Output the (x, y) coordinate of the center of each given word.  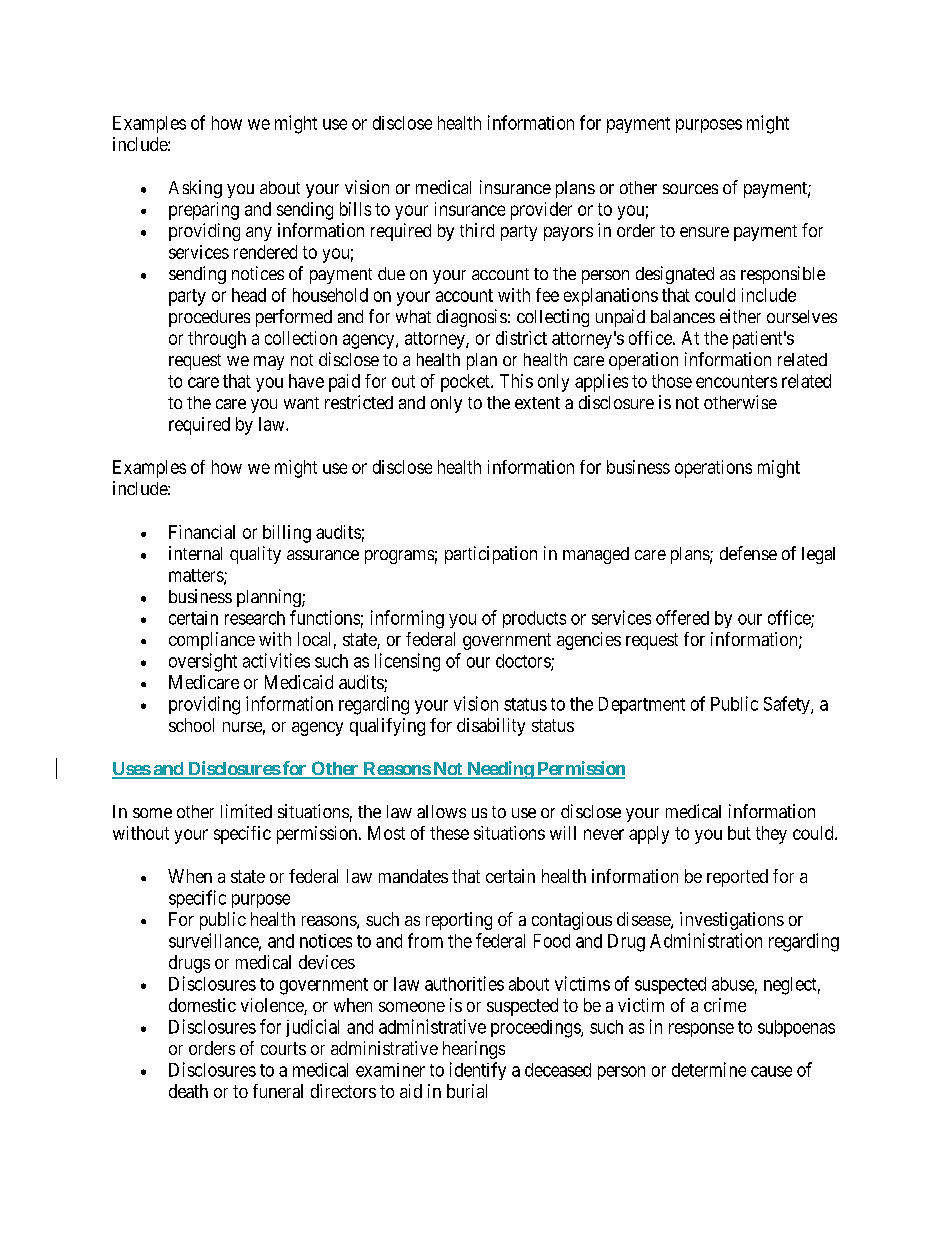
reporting (459, 921)
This (516, 381)
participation (491, 555)
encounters (736, 381)
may (269, 363)
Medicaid (299, 682)
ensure (704, 232)
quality (255, 555)
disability (491, 727)
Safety (788, 705)
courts (283, 1048)
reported (737, 878)
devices (327, 962)
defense (748, 553)
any (259, 234)
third (477, 230)
